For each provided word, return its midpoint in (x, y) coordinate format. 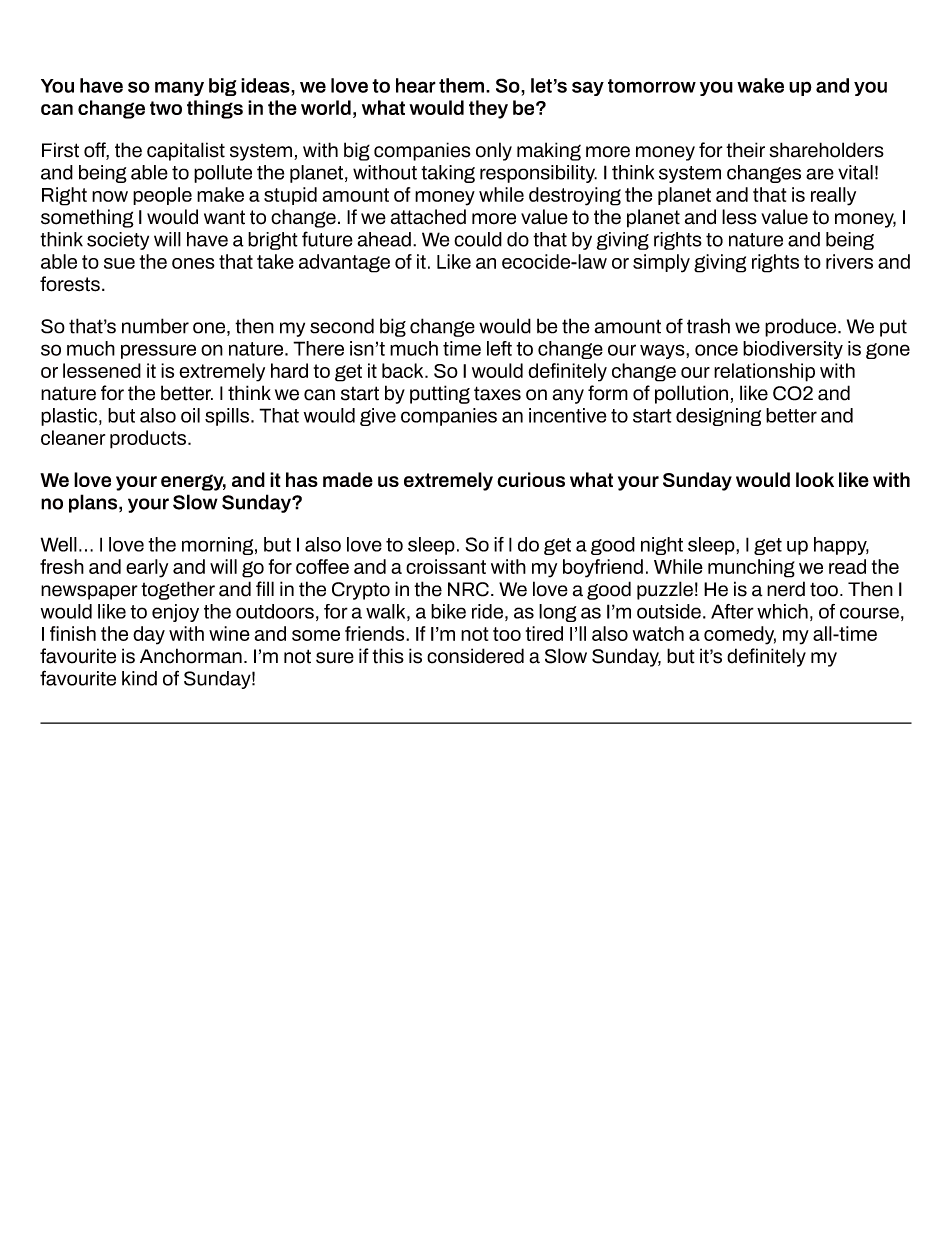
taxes (497, 393)
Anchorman (191, 656)
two (166, 108)
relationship (764, 372)
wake (760, 85)
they (488, 109)
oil (190, 415)
